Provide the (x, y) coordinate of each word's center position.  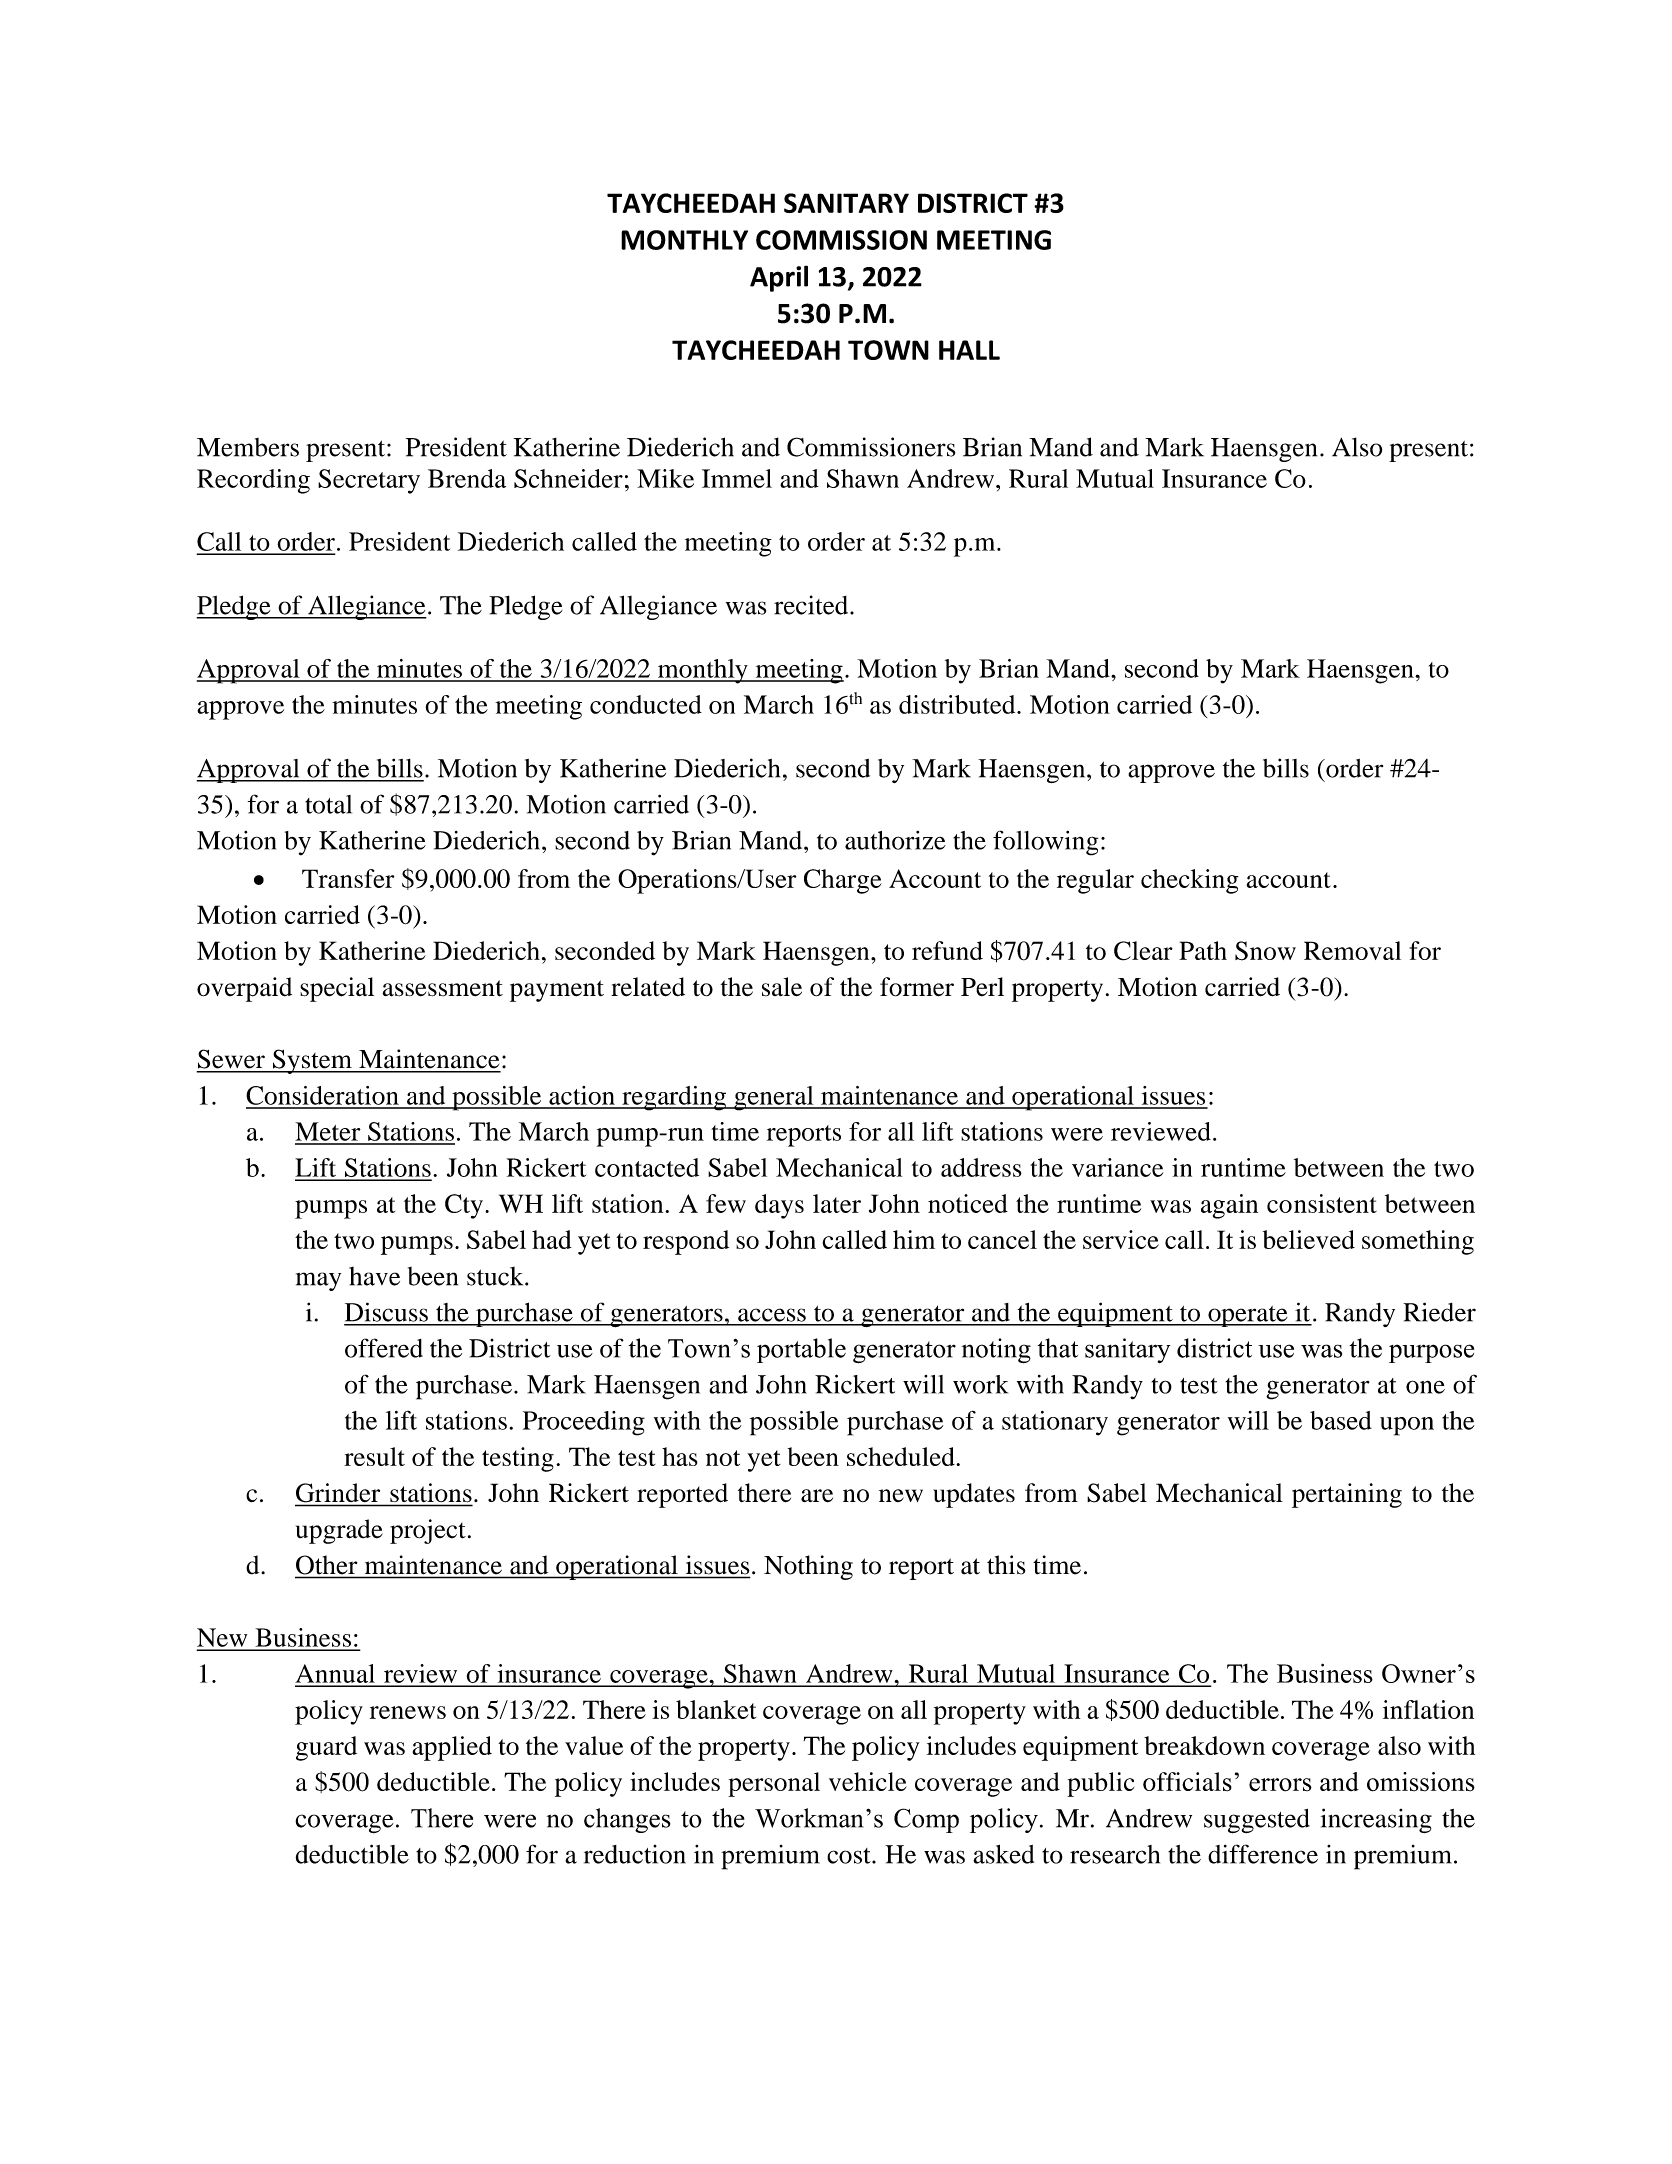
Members (248, 447)
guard (326, 1748)
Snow (1265, 951)
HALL (969, 350)
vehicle (868, 1781)
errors (1280, 1785)
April (779, 278)
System (312, 1061)
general (774, 1098)
